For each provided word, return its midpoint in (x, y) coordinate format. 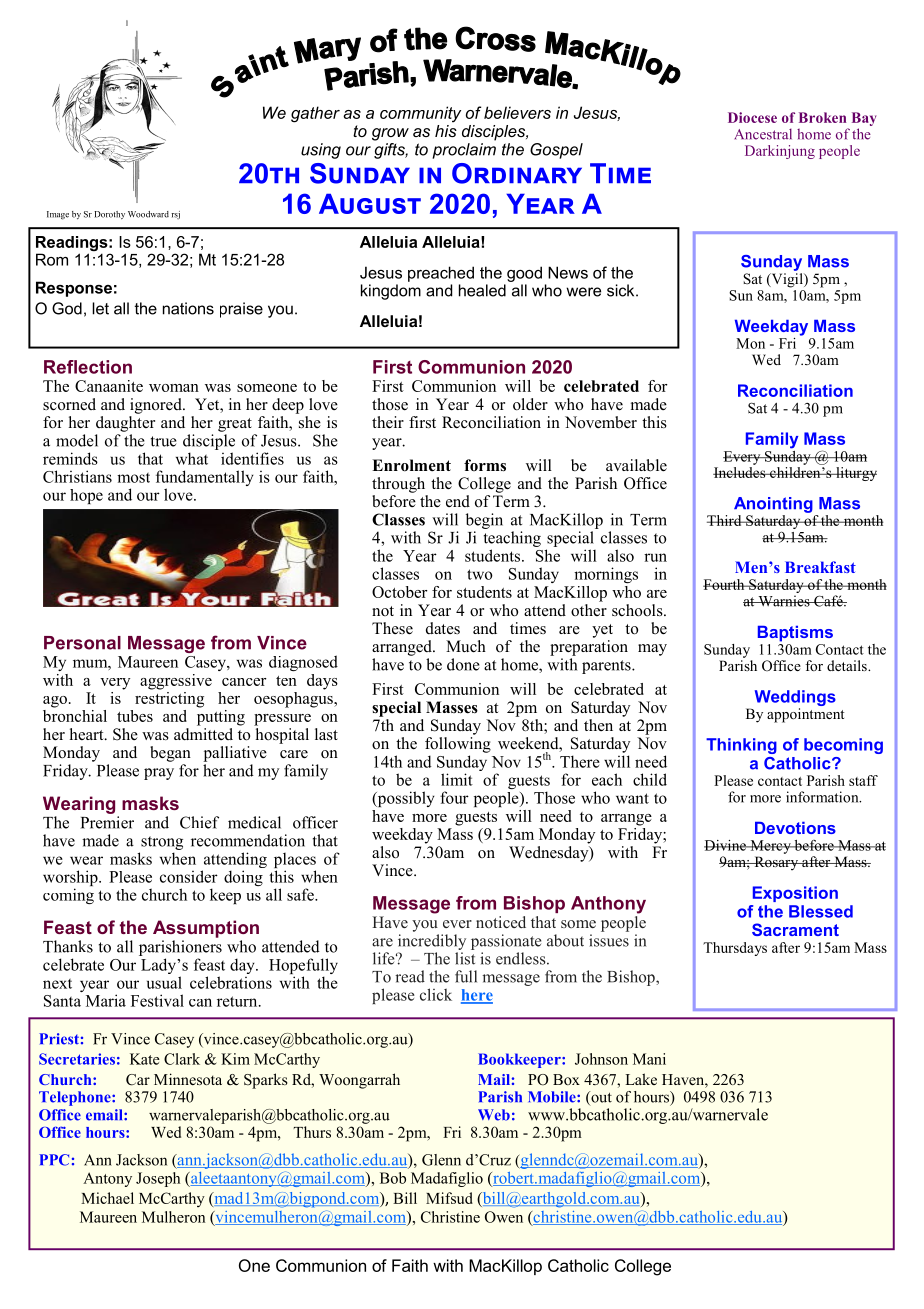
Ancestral (763, 134)
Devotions (795, 828)
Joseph (158, 1179)
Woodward (148, 214)
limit (457, 779)
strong (162, 843)
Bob (393, 1178)
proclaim (464, 151)
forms (485, 465)
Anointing (773, 505)
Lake (641, 1079)
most (133, 478)
